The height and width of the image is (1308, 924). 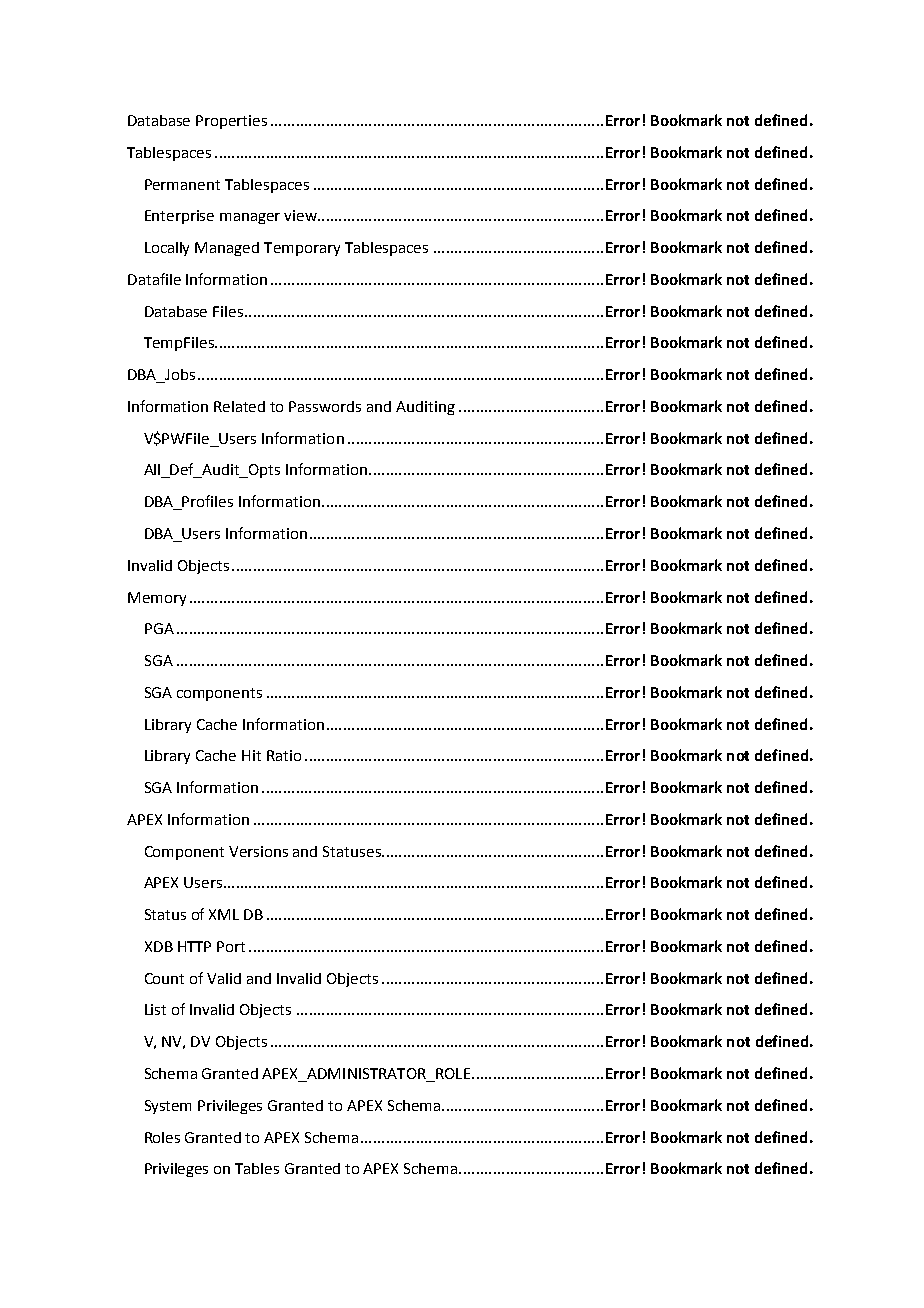 I want to click on Enterprise, so click(x=179, y=217).
